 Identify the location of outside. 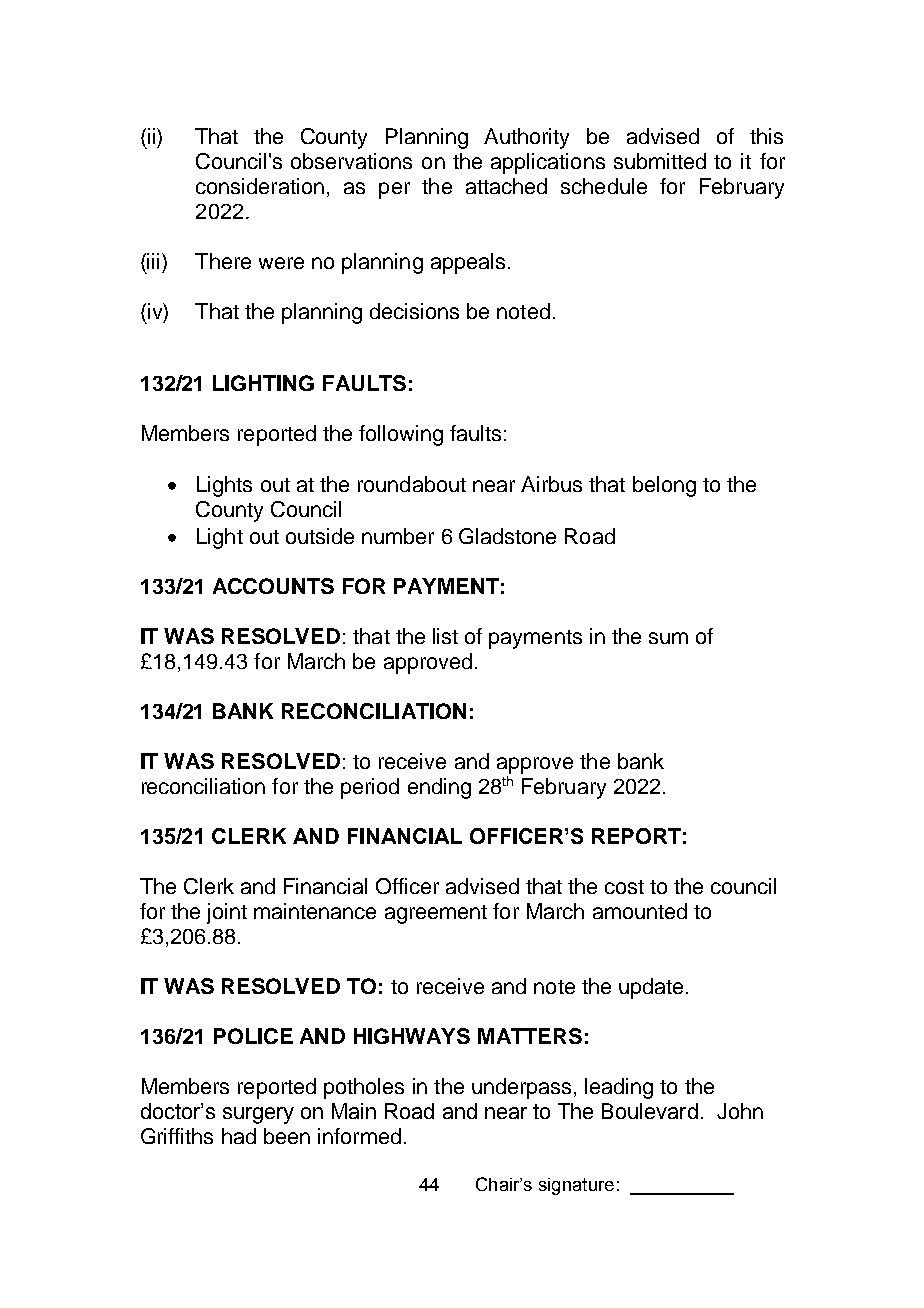
(320, 536).
